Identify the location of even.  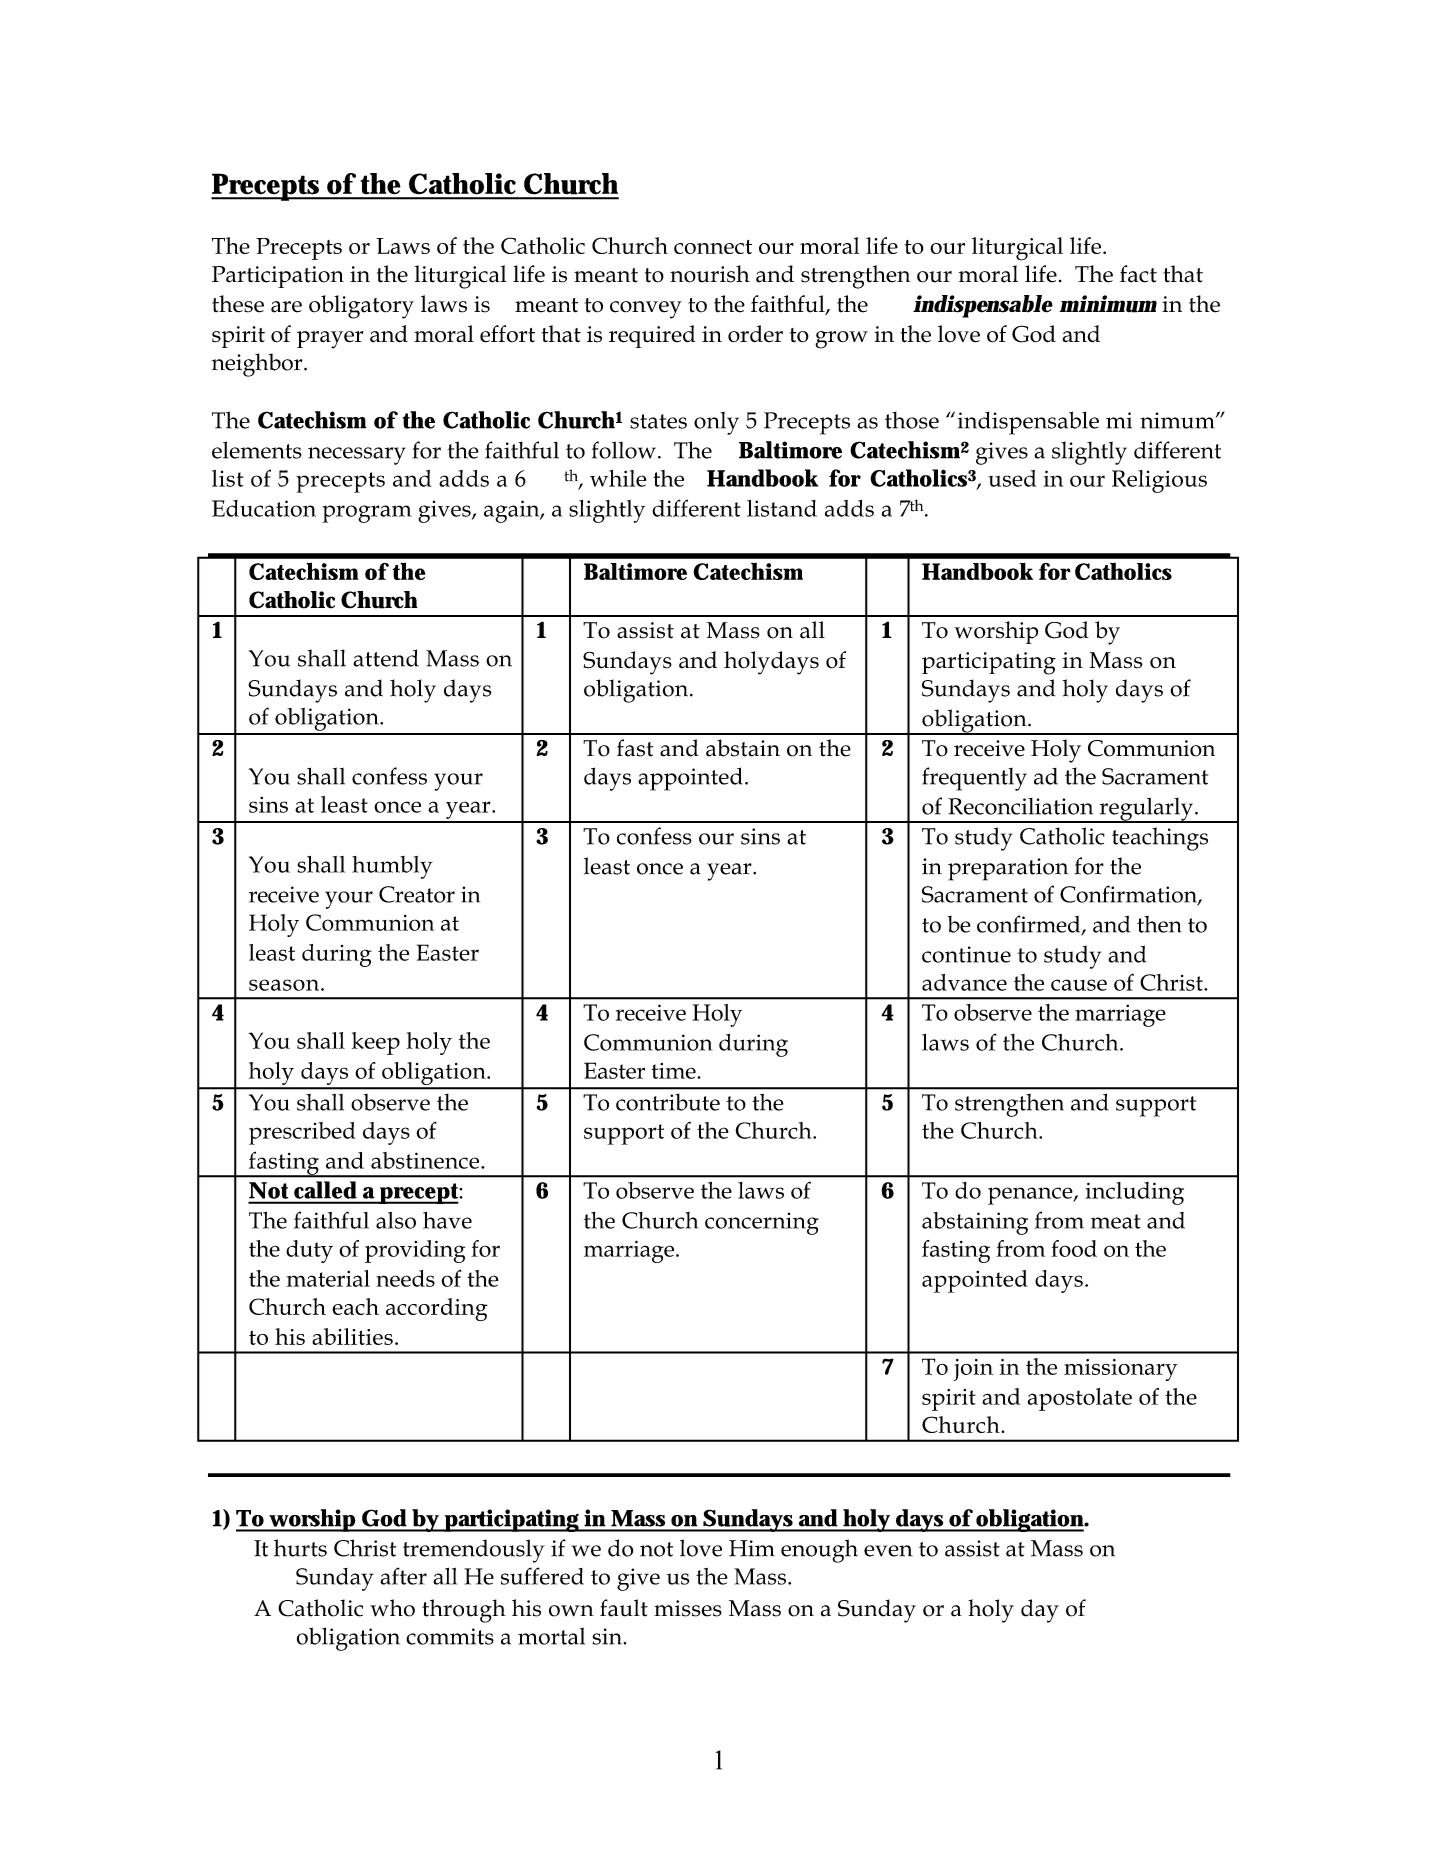
(888, 1551).
